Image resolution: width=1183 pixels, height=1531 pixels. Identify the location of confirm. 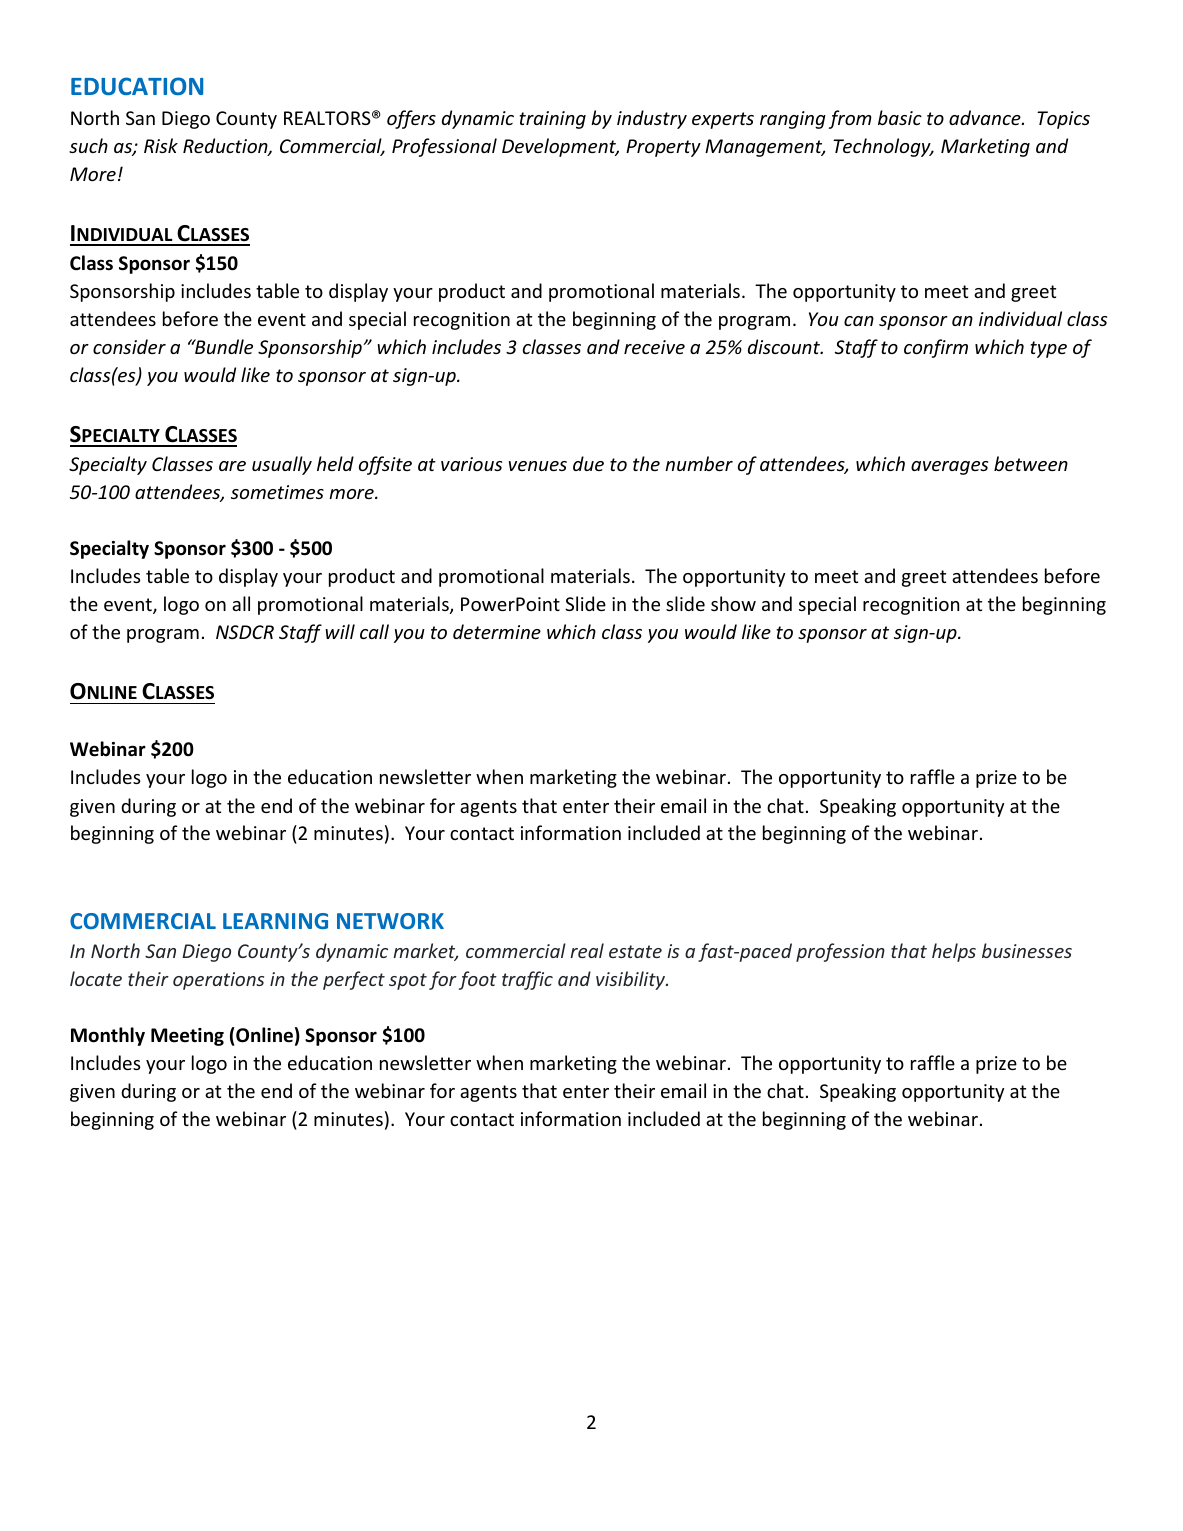
(936, 348).
